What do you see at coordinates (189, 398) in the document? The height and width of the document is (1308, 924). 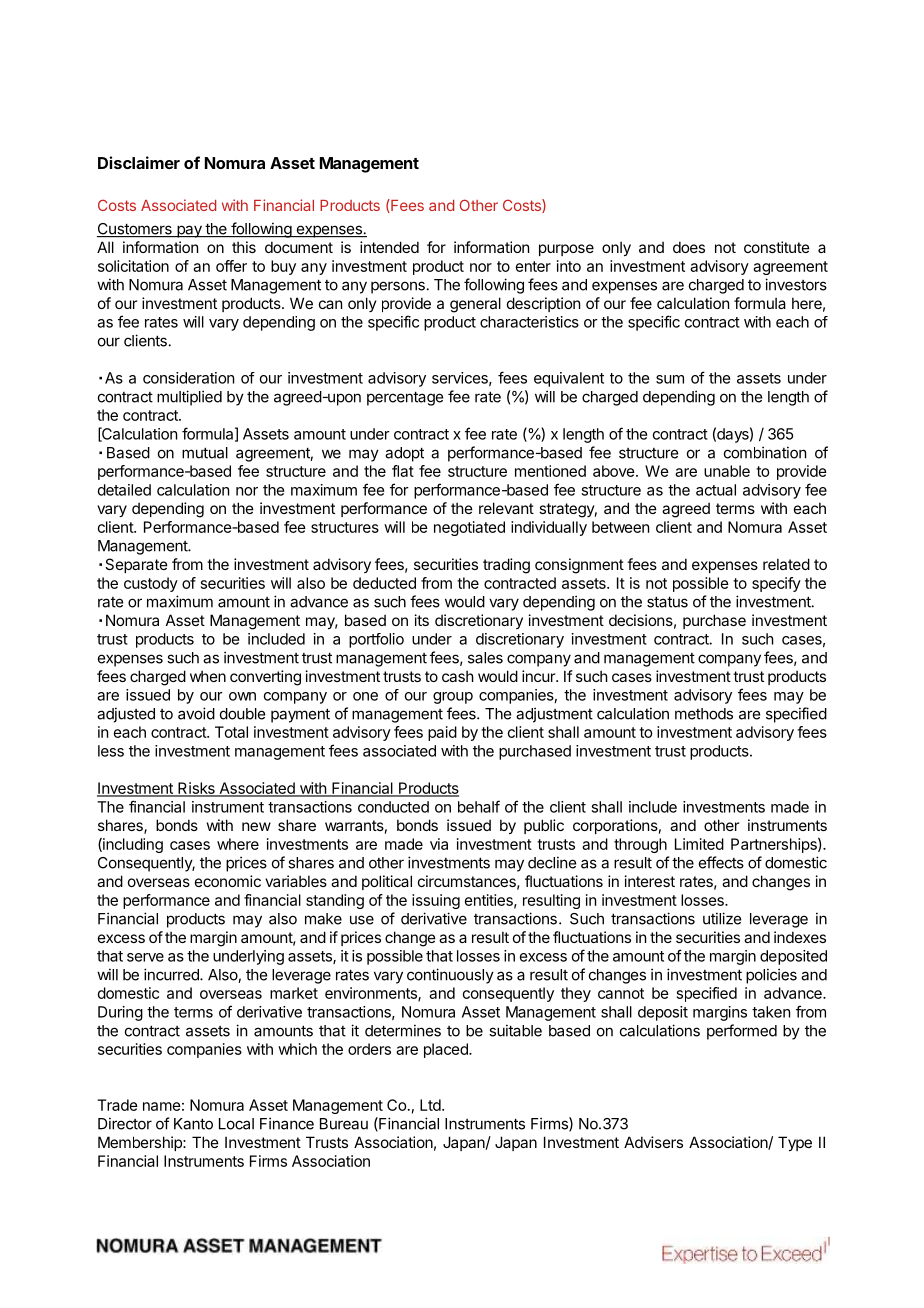 I see `multiplied` at bounding box center [189, 398].
